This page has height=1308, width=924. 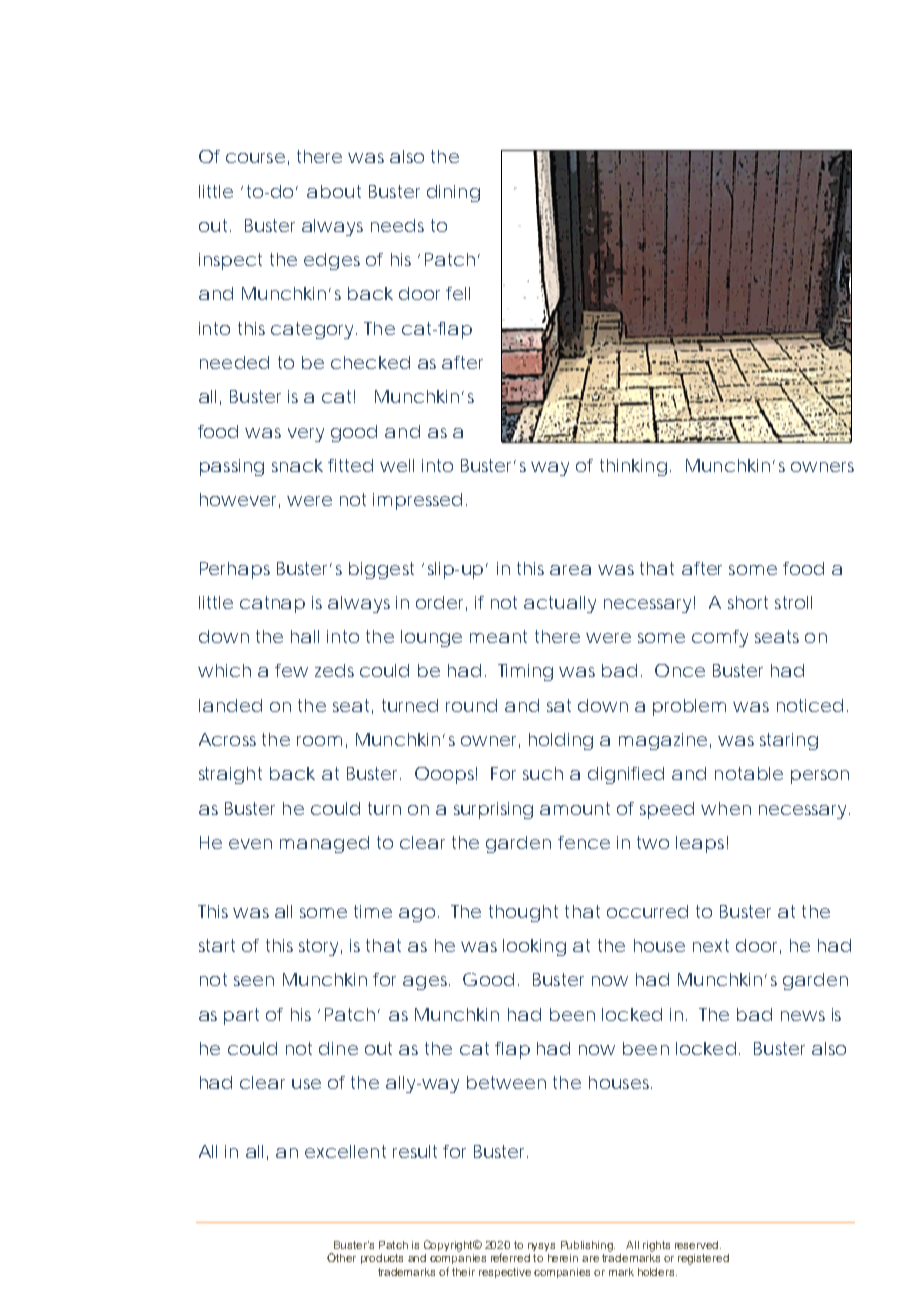 I want to click on Other, so click(x=341, y=1257).
